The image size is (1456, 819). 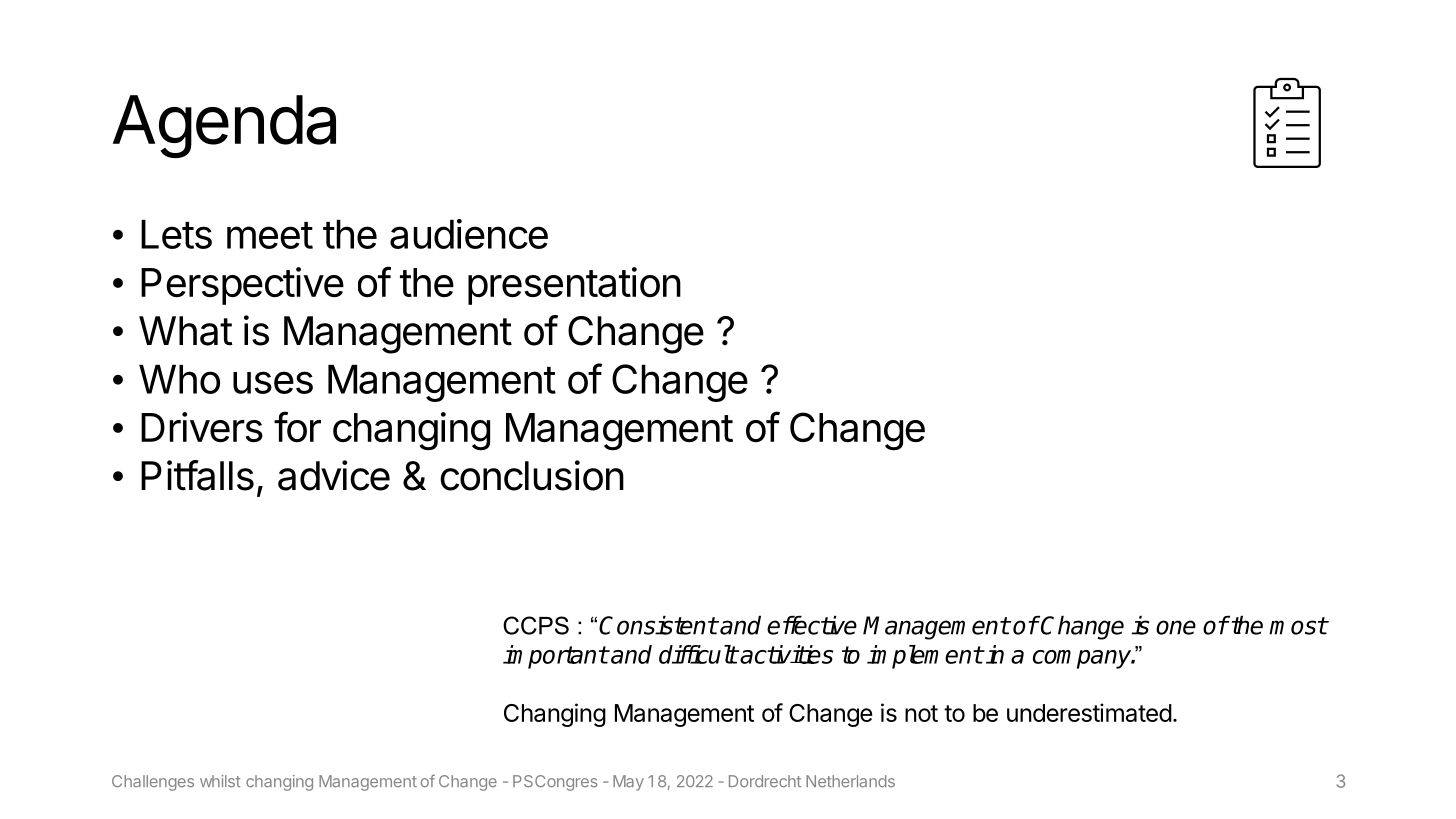 I want to click on conclusion, so click(x=532, y=475).
